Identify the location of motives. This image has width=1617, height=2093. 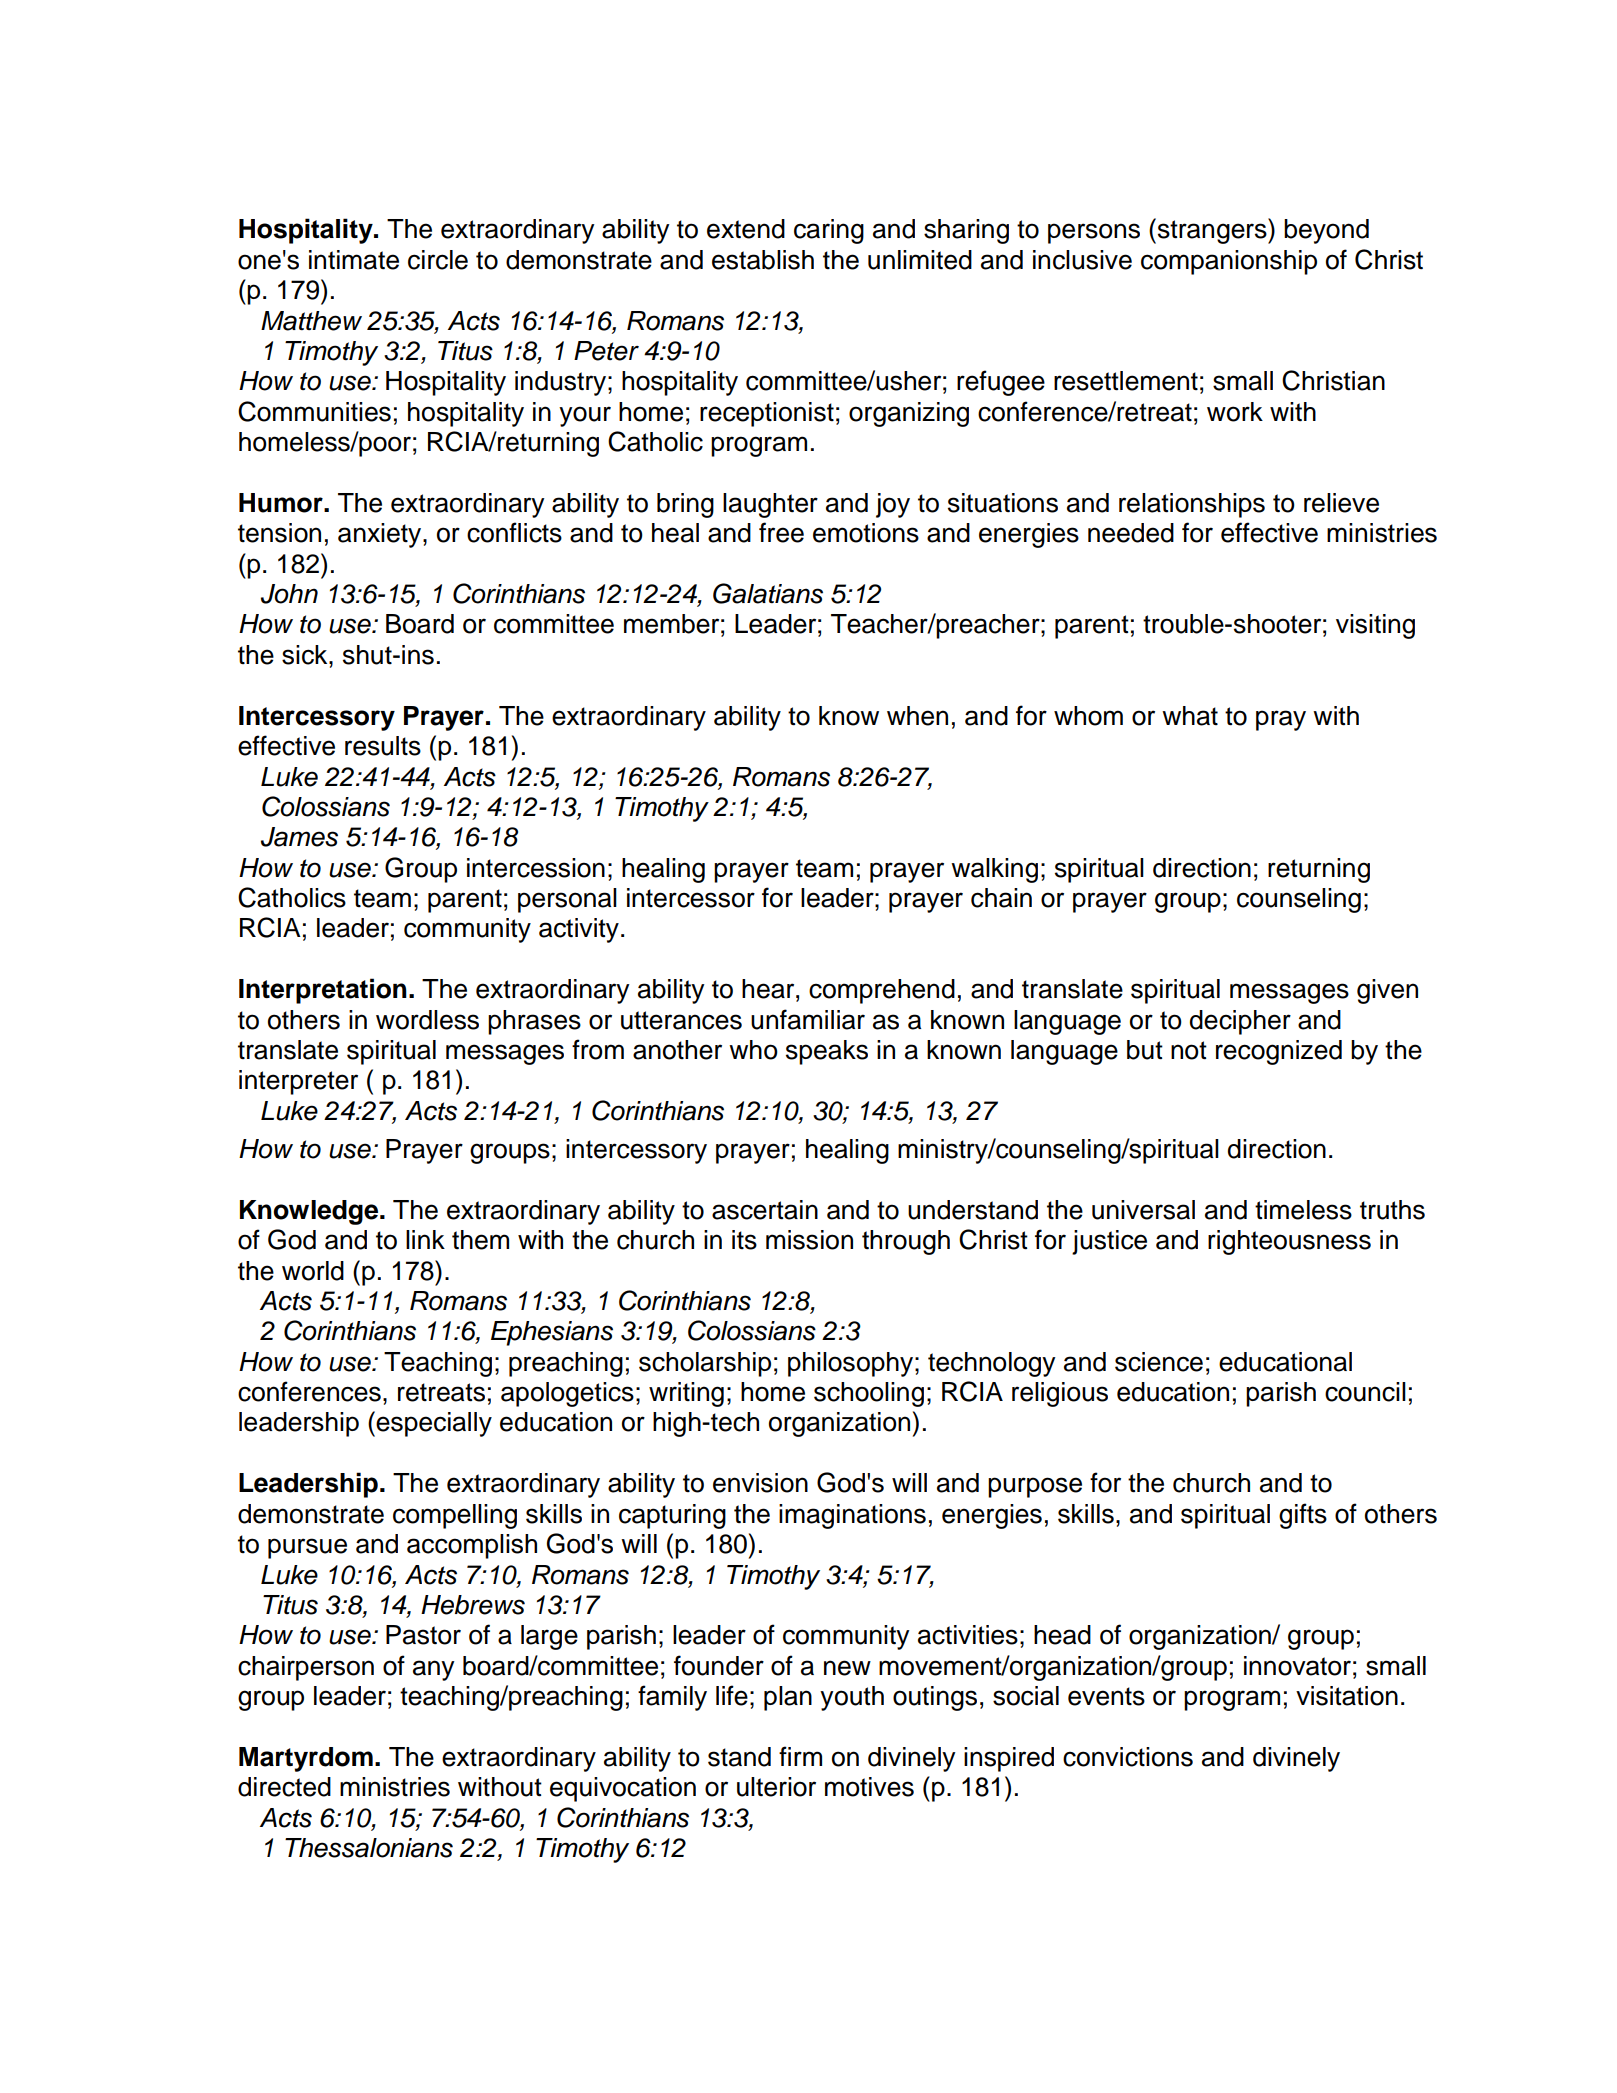
(869, 1787).
